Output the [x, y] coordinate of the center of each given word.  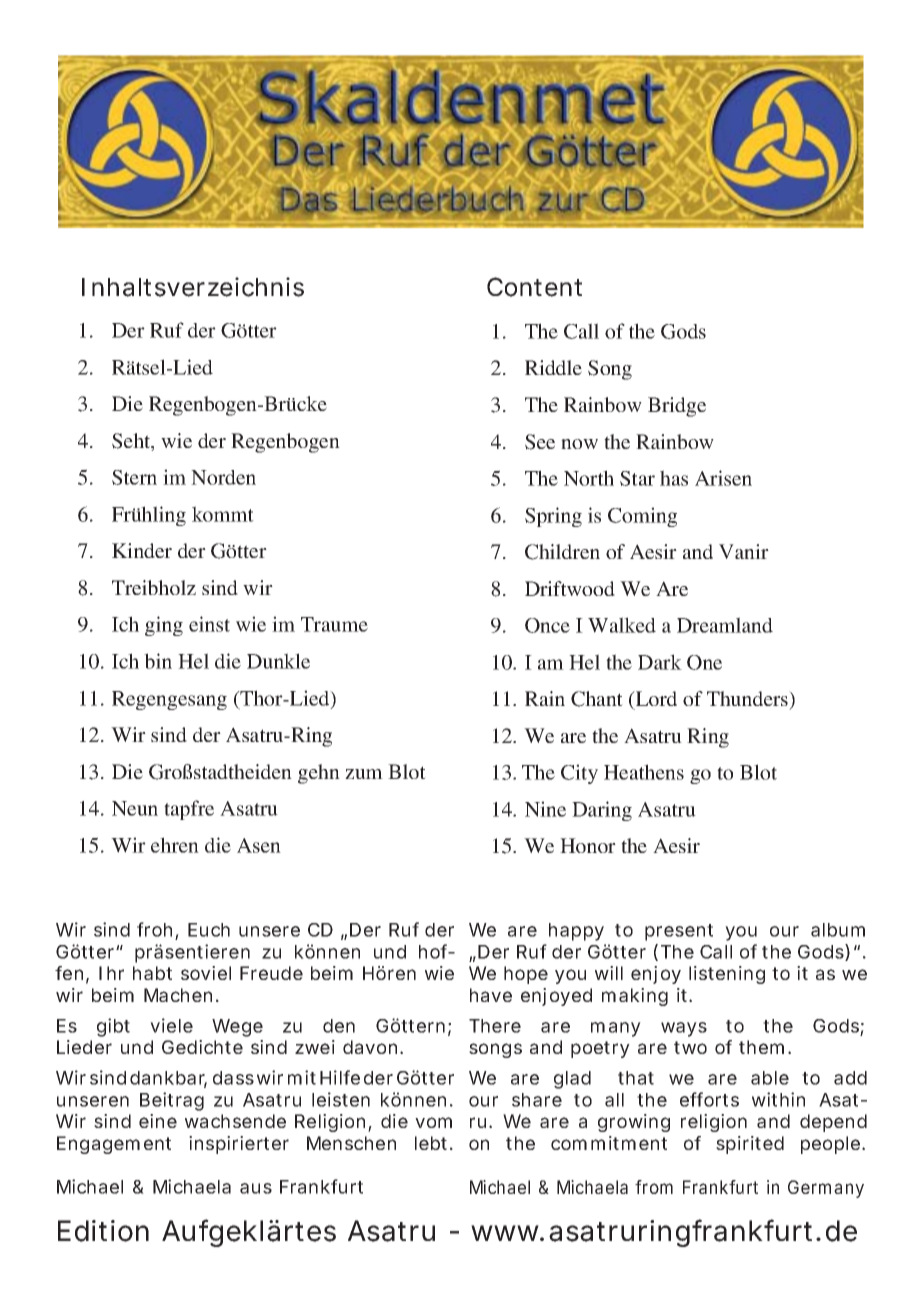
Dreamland [725, 625]
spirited [750, 1145]
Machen [181, 995]
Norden [223, 477]
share [537, 1100]
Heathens [644, 772]
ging [164, 626]
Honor [588, 845]
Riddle [553, 367]
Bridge [677, 407]
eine [158, 1121]
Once [547, 625]
